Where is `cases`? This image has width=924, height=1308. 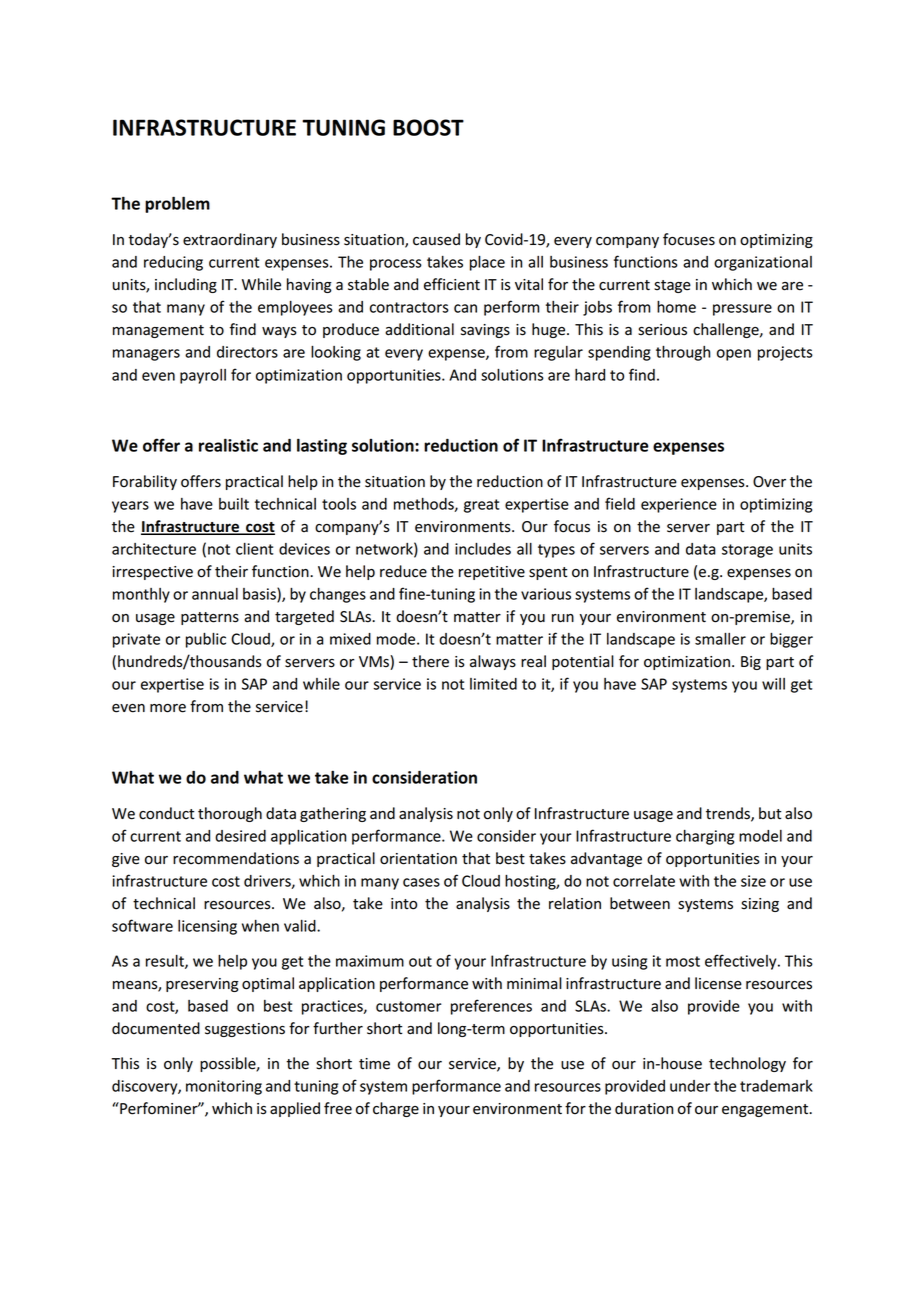 cases is located at coordinates (421, 882).
